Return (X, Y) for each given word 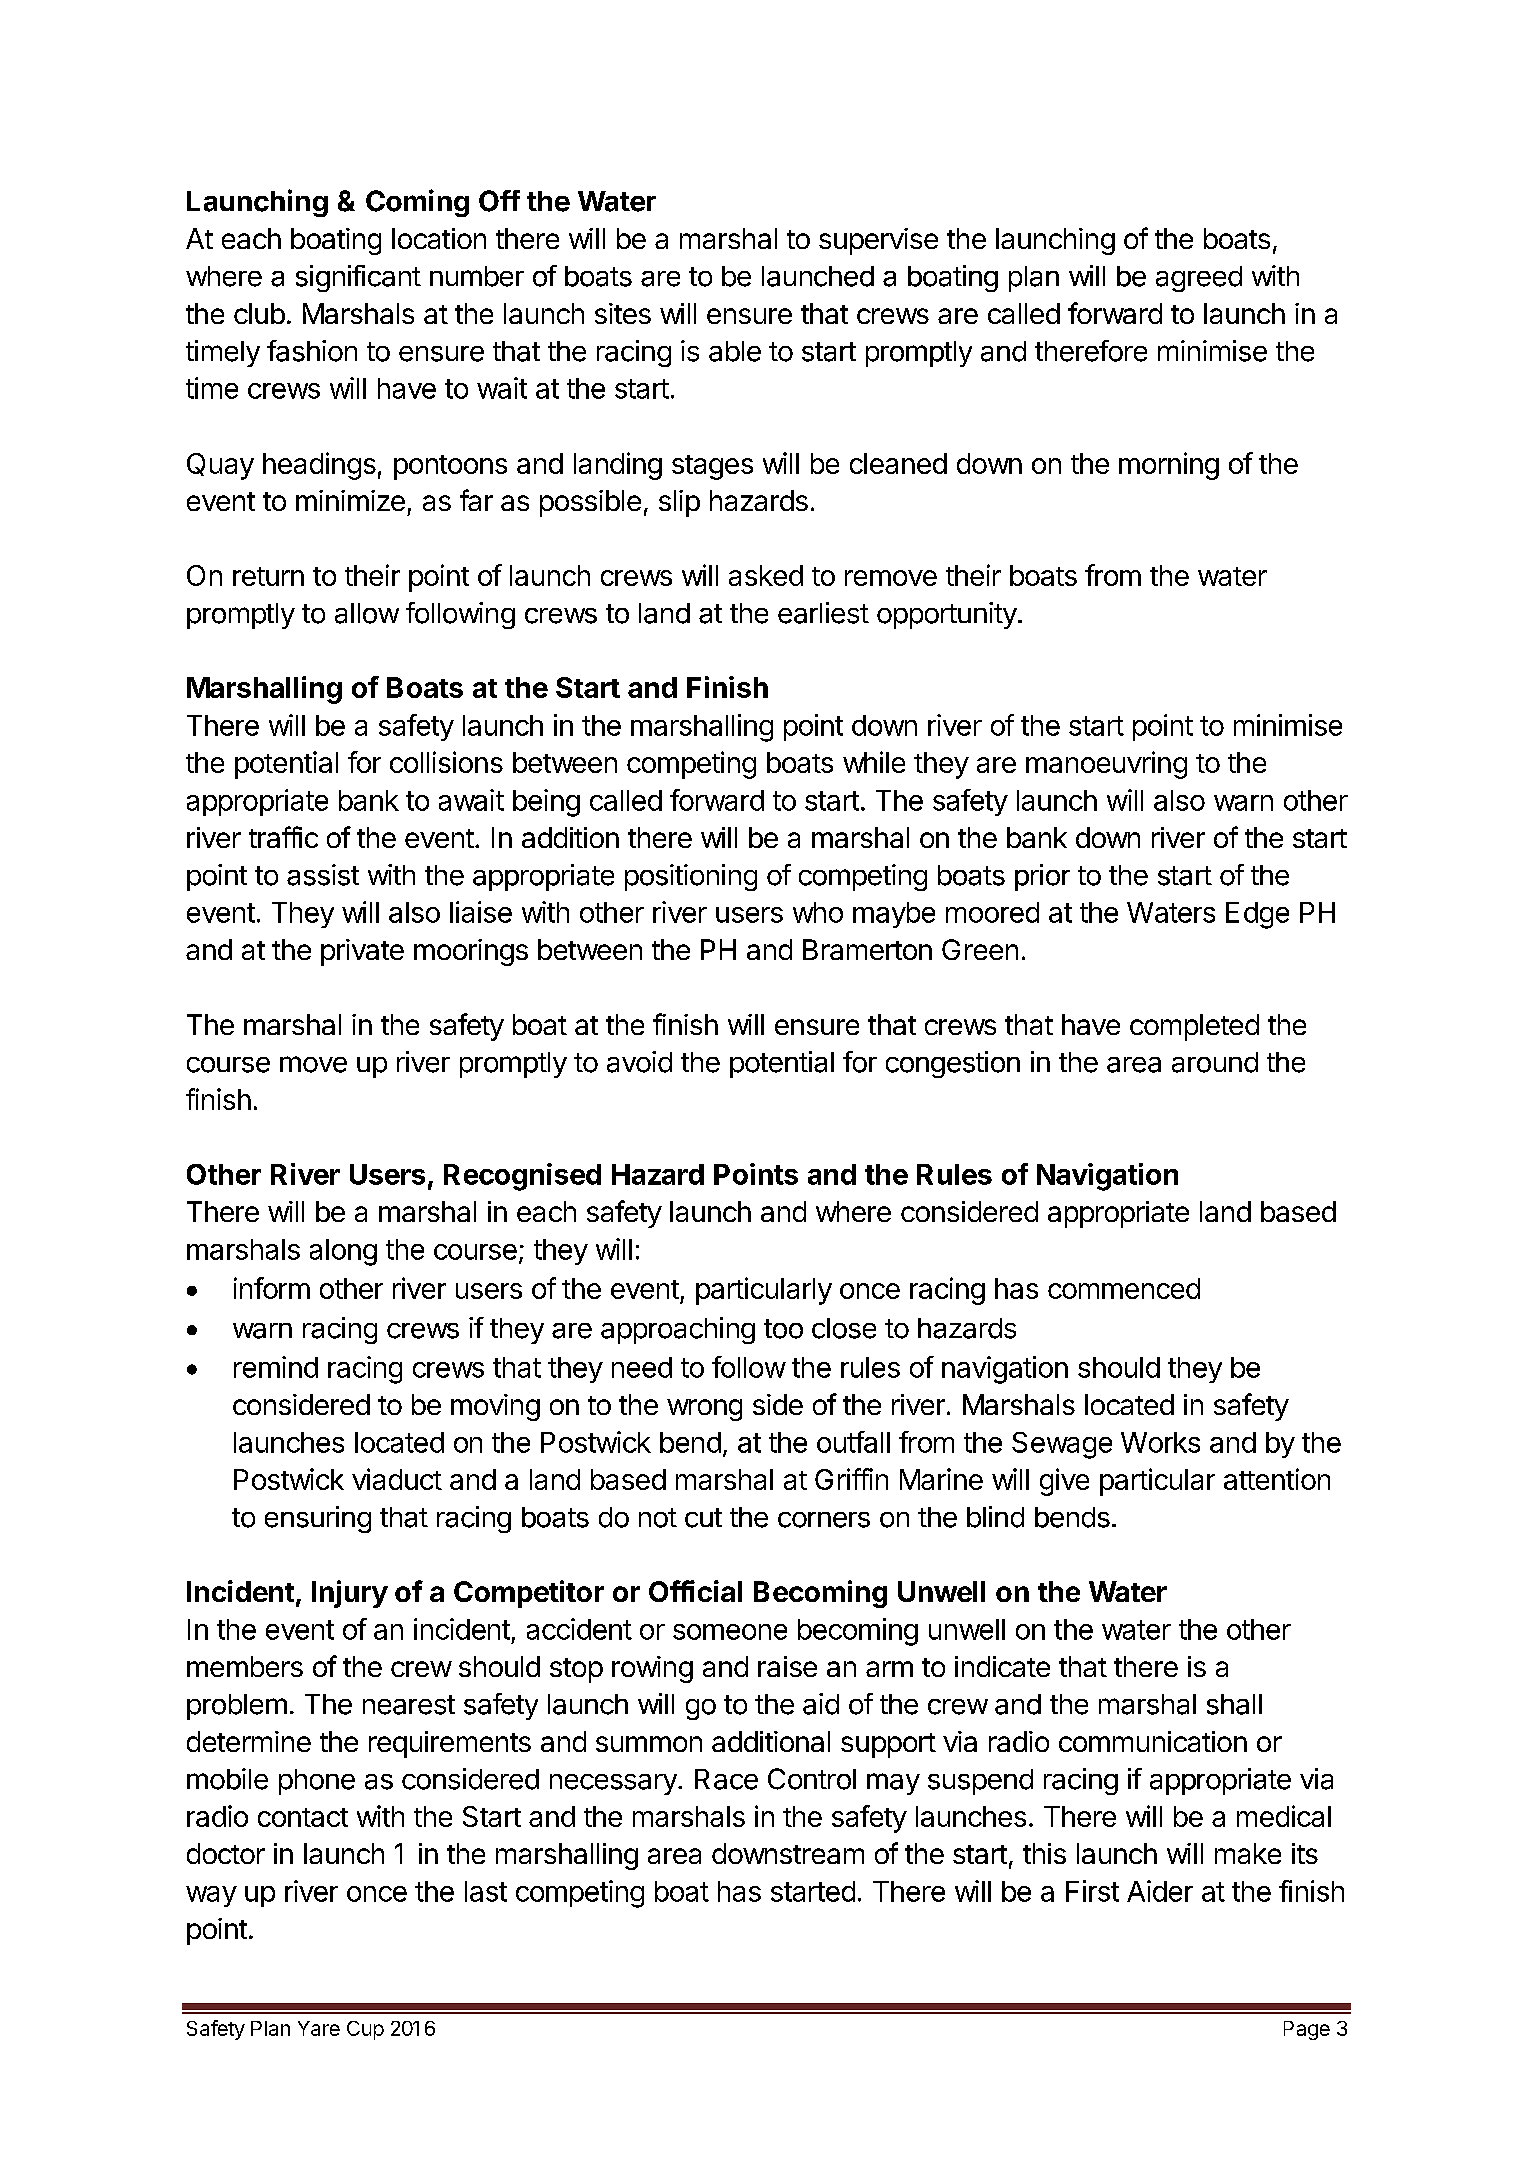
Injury (350, 1594)
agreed (1199, 279)
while (874, 762)
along (343, 1252)
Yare (319, 2028)
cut (703, 1518)
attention (1277, 1479)
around (1215, 1062)
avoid (639, 1062)
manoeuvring (1106, 765)
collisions (446, 762)
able (735, 351)
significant (358, 278)
